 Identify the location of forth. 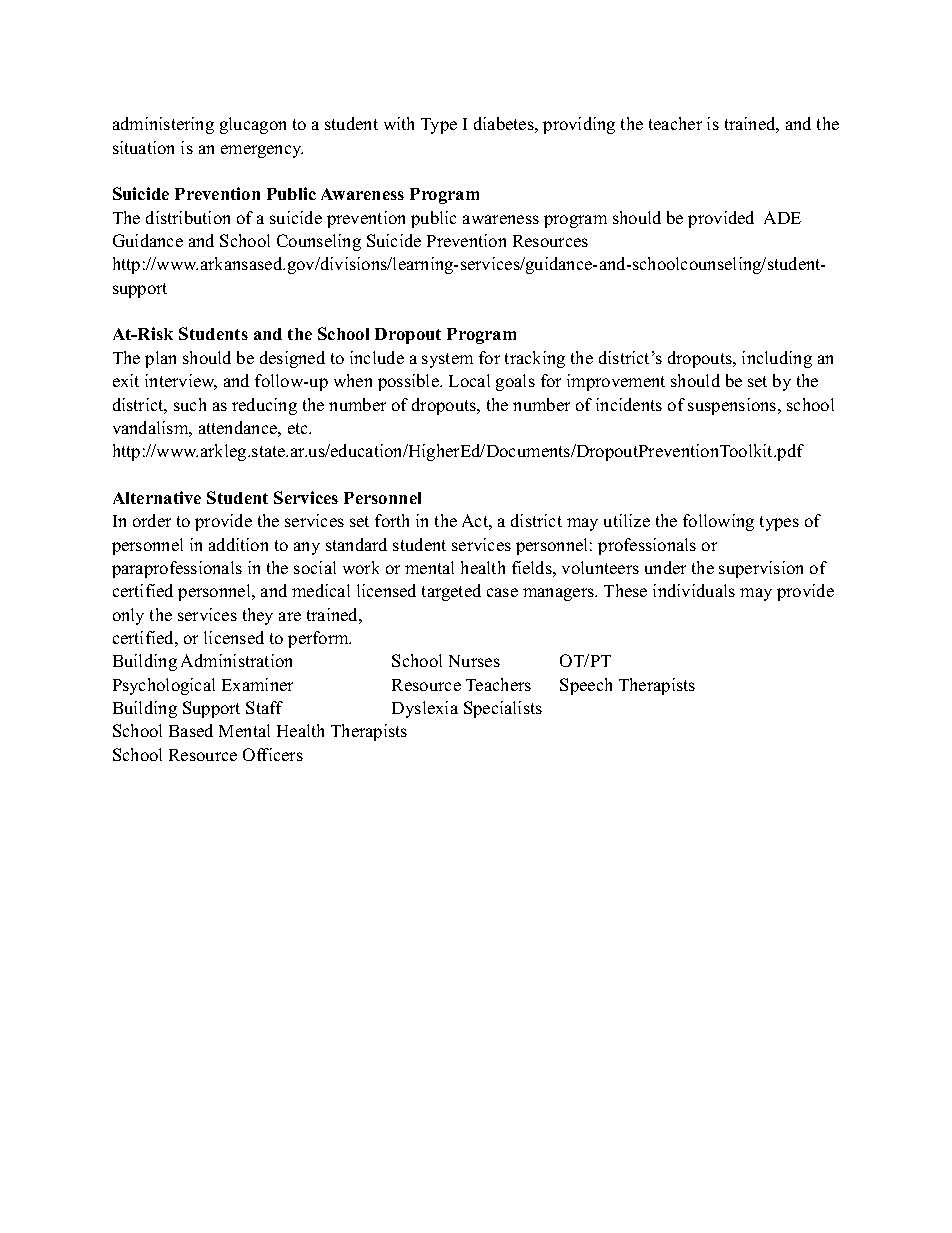
(392, 520).
